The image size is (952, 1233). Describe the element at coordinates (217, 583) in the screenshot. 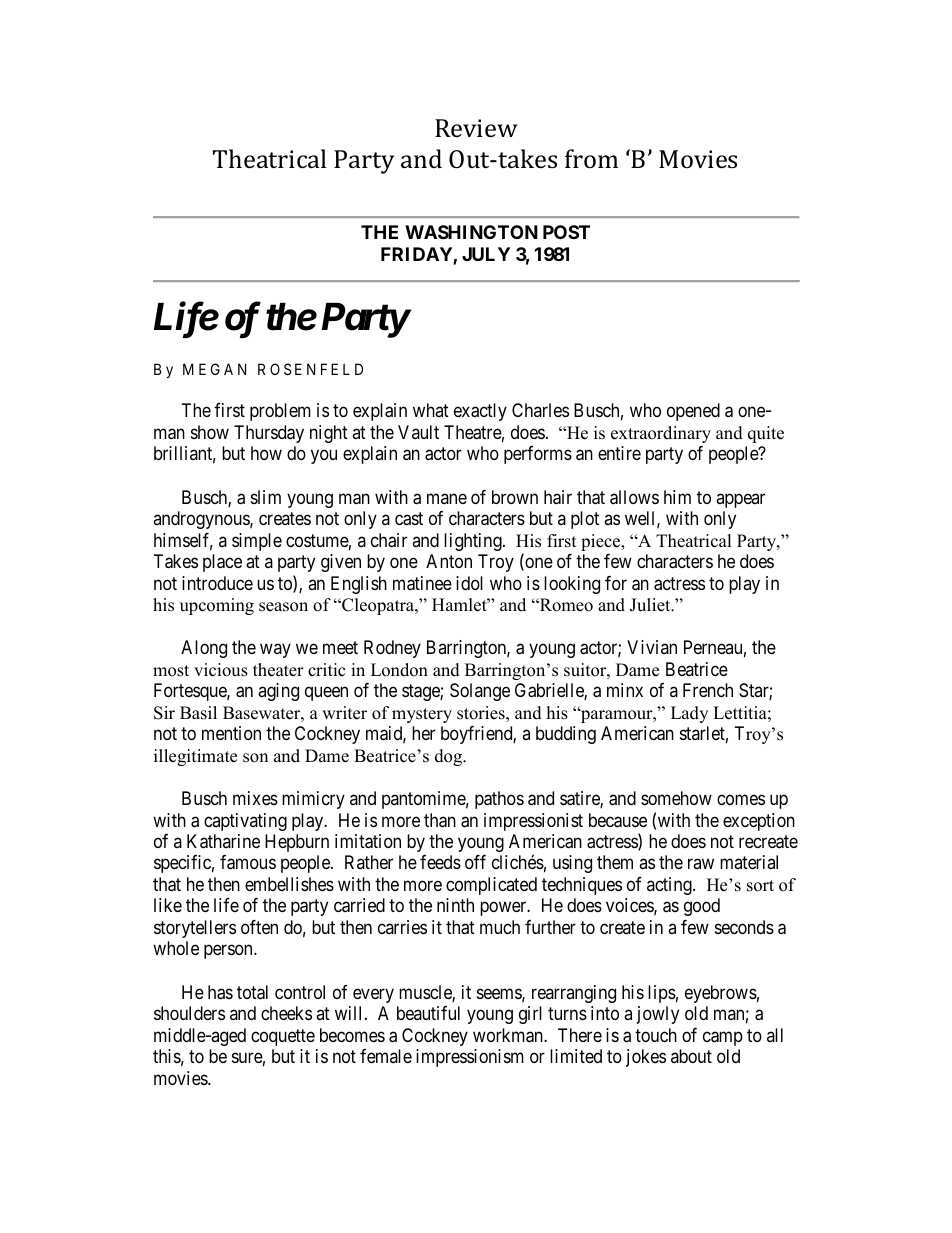

I see `introduce` at that location.
